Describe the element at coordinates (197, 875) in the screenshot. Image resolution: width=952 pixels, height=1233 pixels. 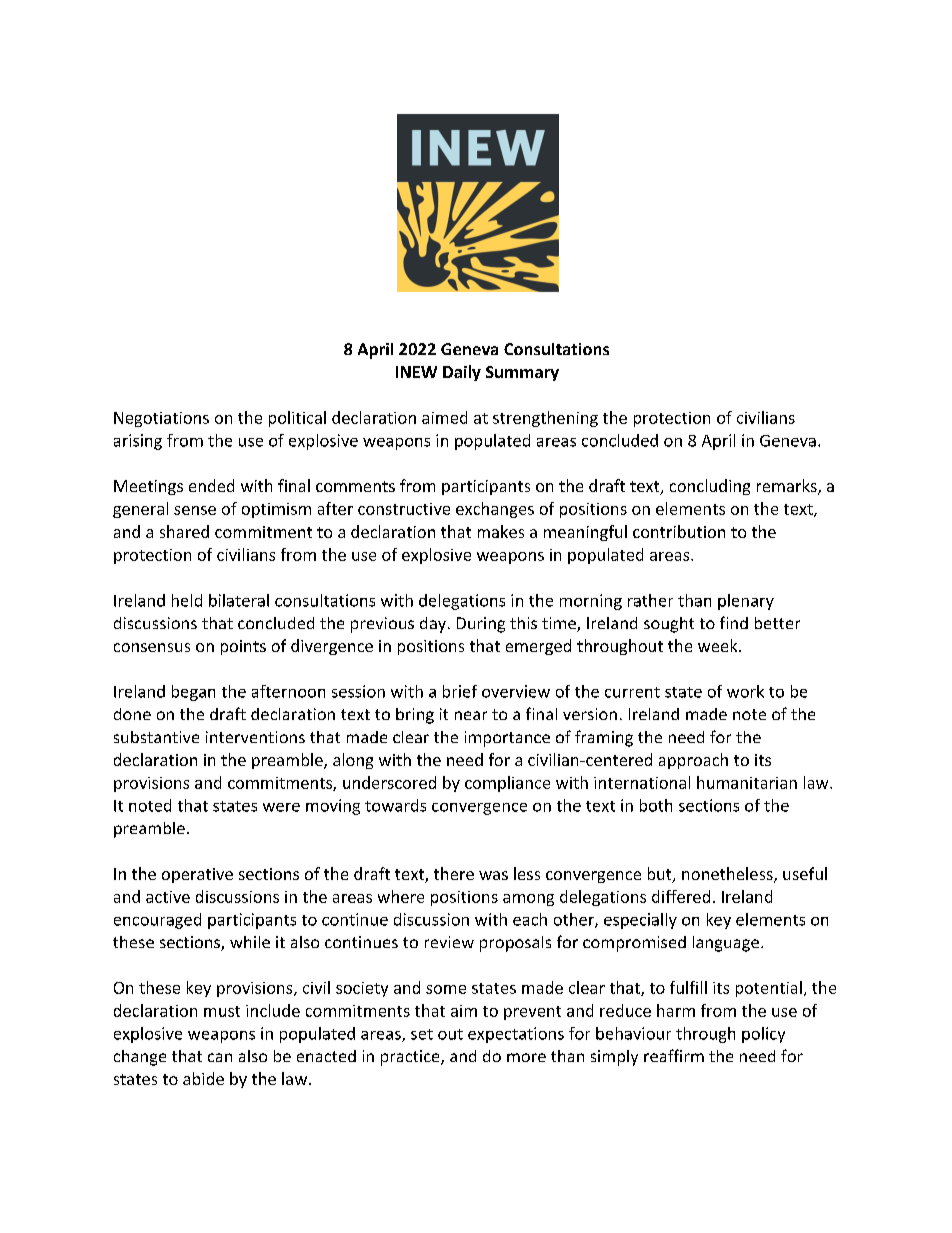
I see `operative` at that location.
